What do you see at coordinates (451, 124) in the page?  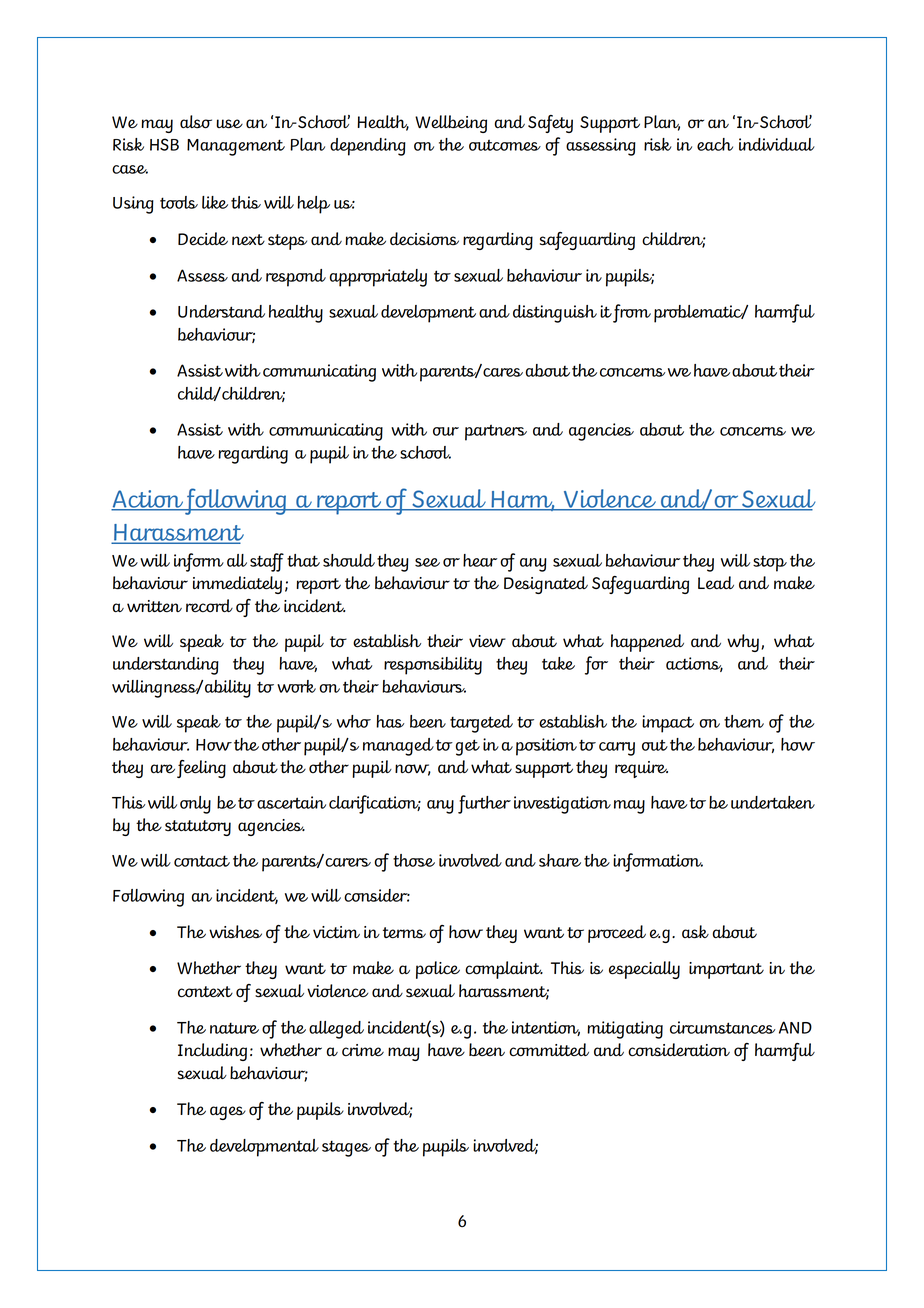 I see `Wellbeing` at bounding box center [451, 124].
